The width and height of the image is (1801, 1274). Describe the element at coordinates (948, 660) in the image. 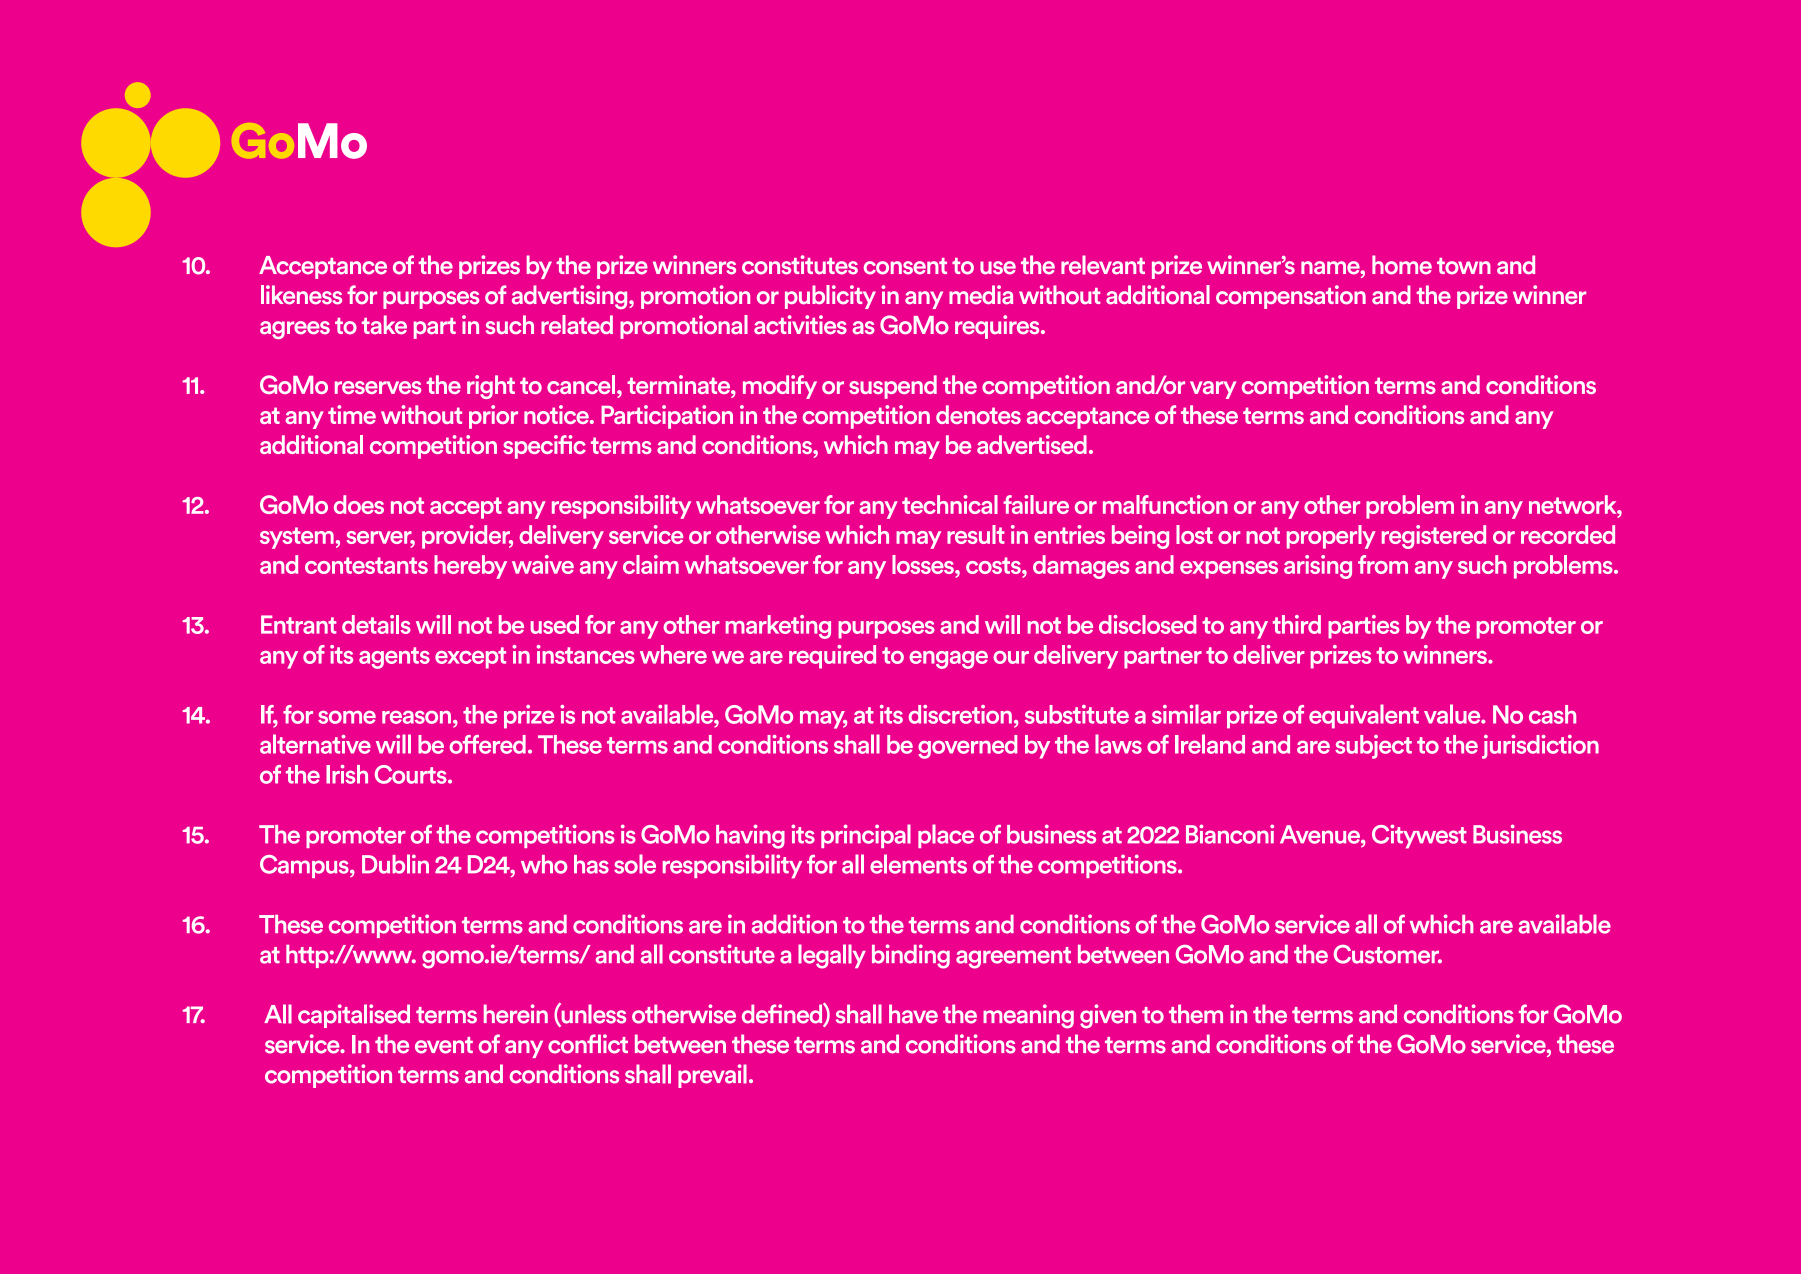

I see `engage` at that location.
